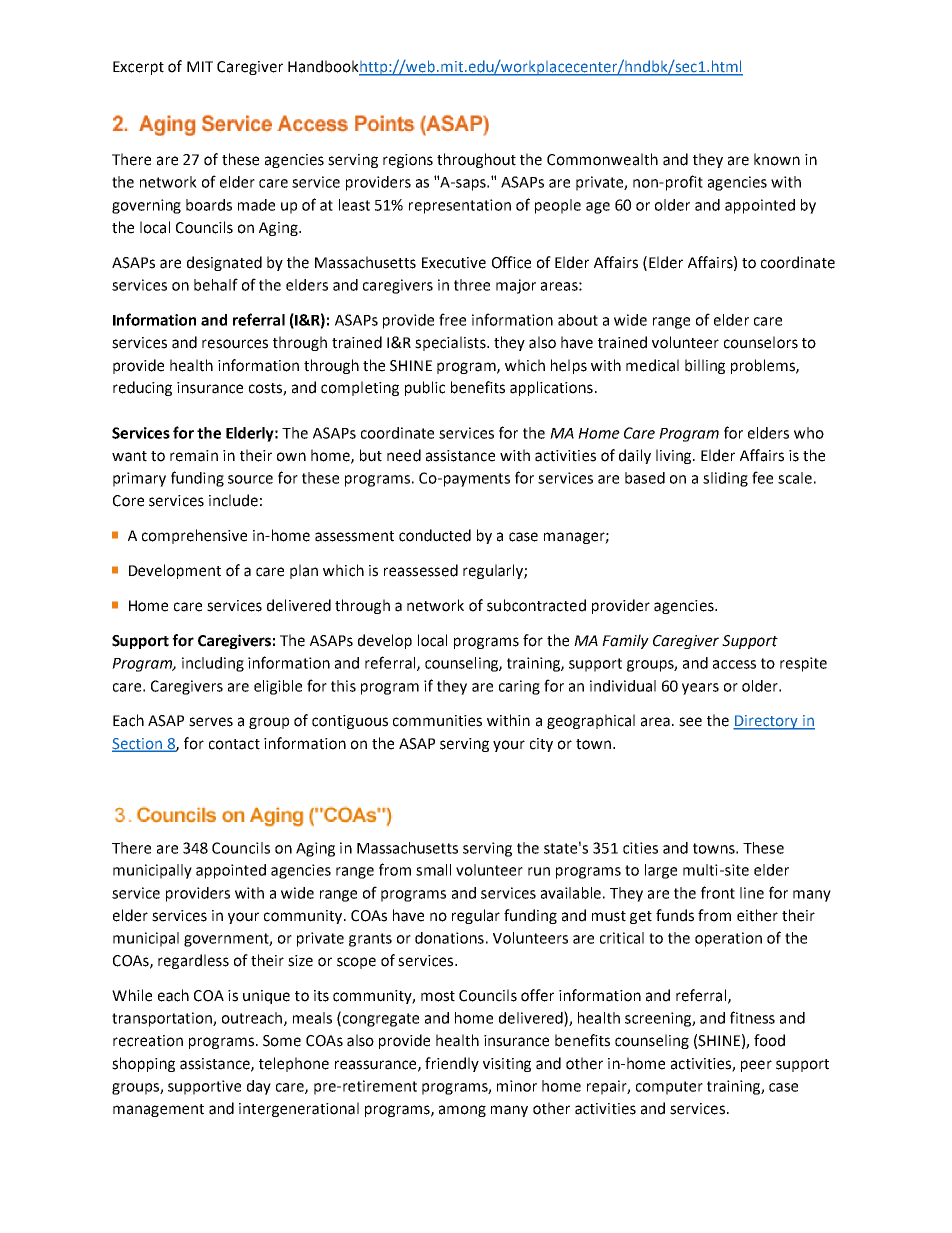 This document has width=952, height=1233. I want to click on day, so click(259, 1087).
